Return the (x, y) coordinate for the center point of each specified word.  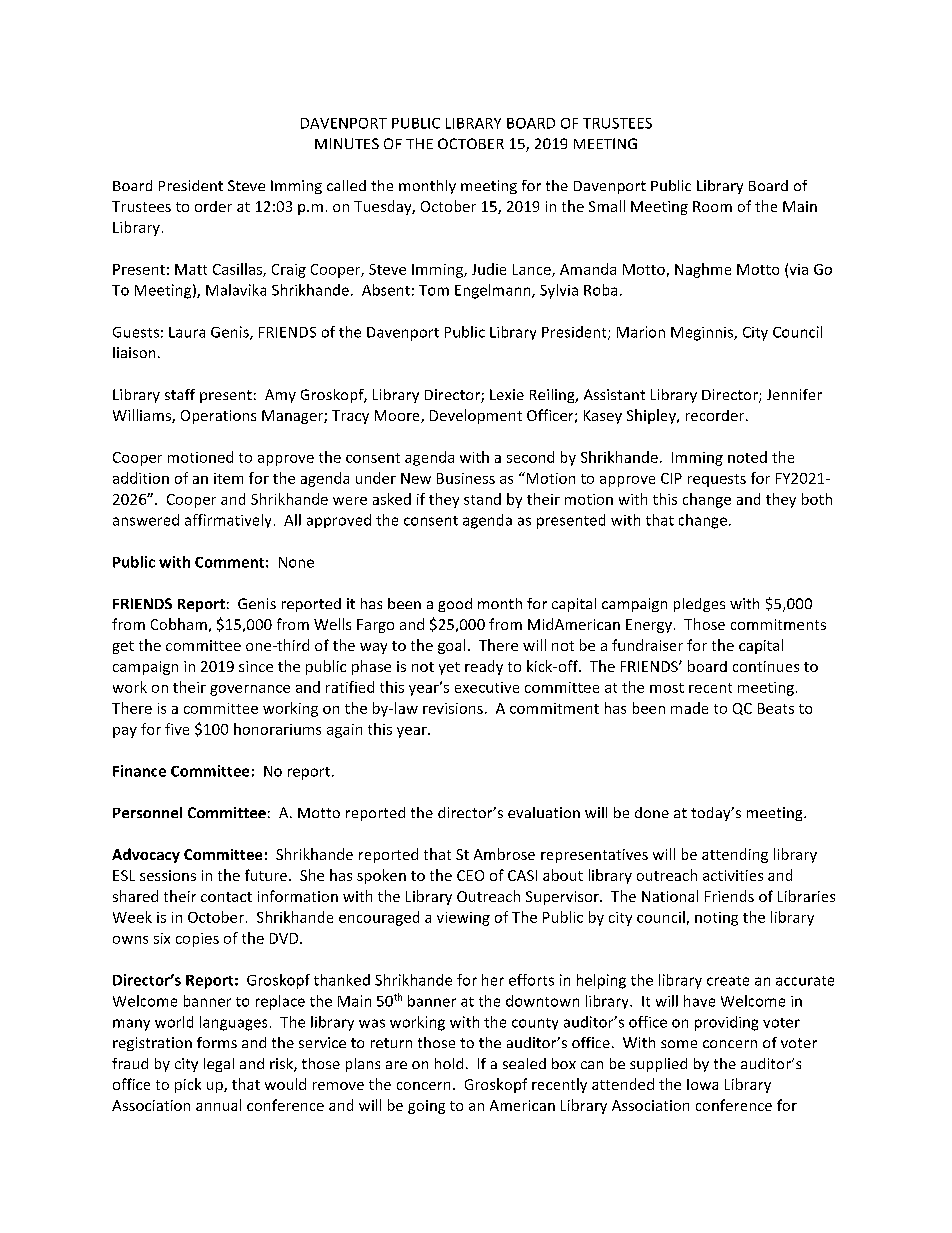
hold (449, 1063)
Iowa (702, 1084)
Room (712, 206)
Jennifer (794, 394)
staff (180, 394)
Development (476, 416)
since (256, 666)
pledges (699, 605)
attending (735, 855)
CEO (470, 875)
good (455, 605)
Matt (191, 269)
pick (188, 1085)
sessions (168, 875)
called (346, 185)
